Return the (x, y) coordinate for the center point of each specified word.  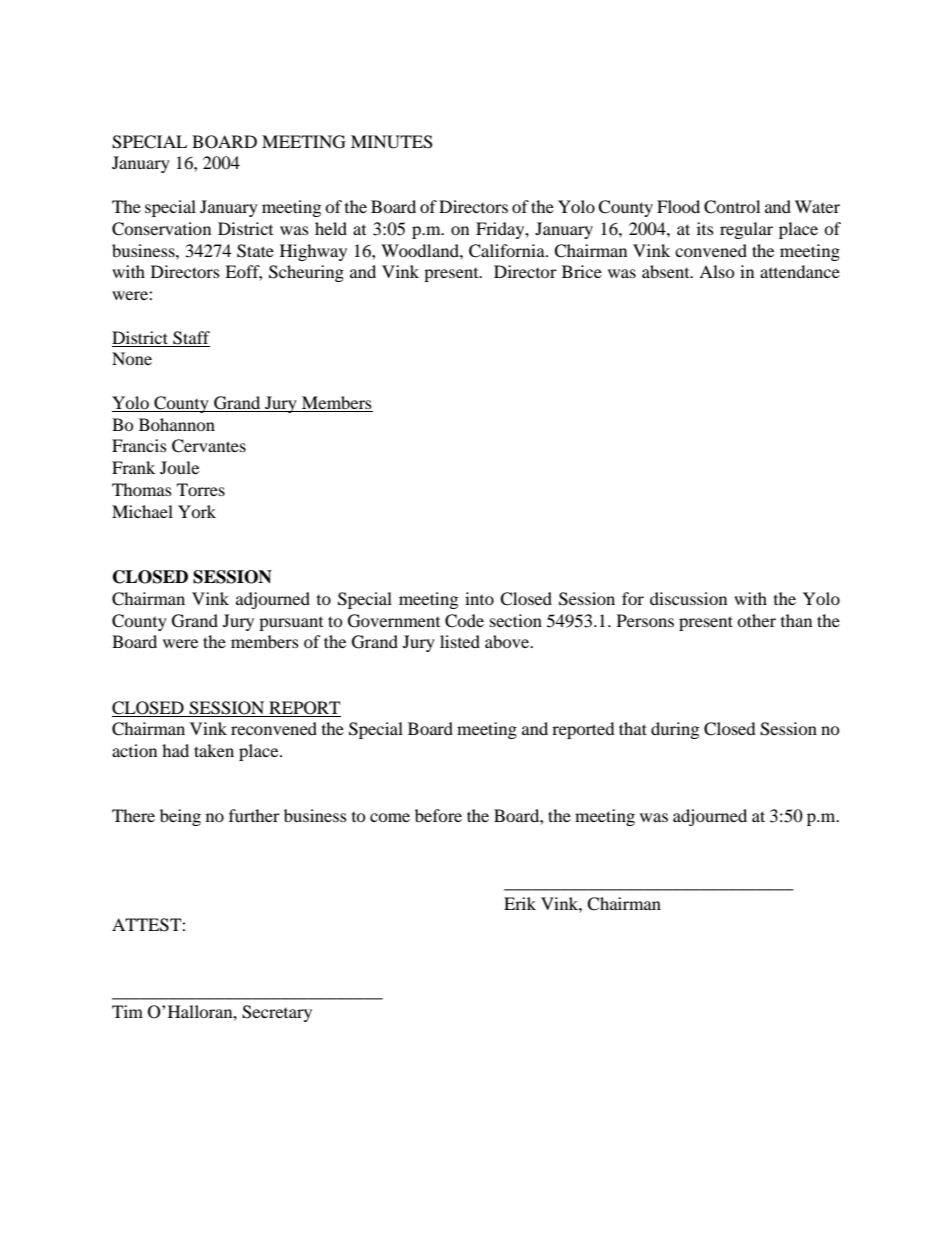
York (197, 511)
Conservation (161, 229)
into (479, 598)
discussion (688, 598)
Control (732, 207)
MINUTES (392, 142)
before (438, 815)
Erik (520, 903)
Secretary (277, 1013)
